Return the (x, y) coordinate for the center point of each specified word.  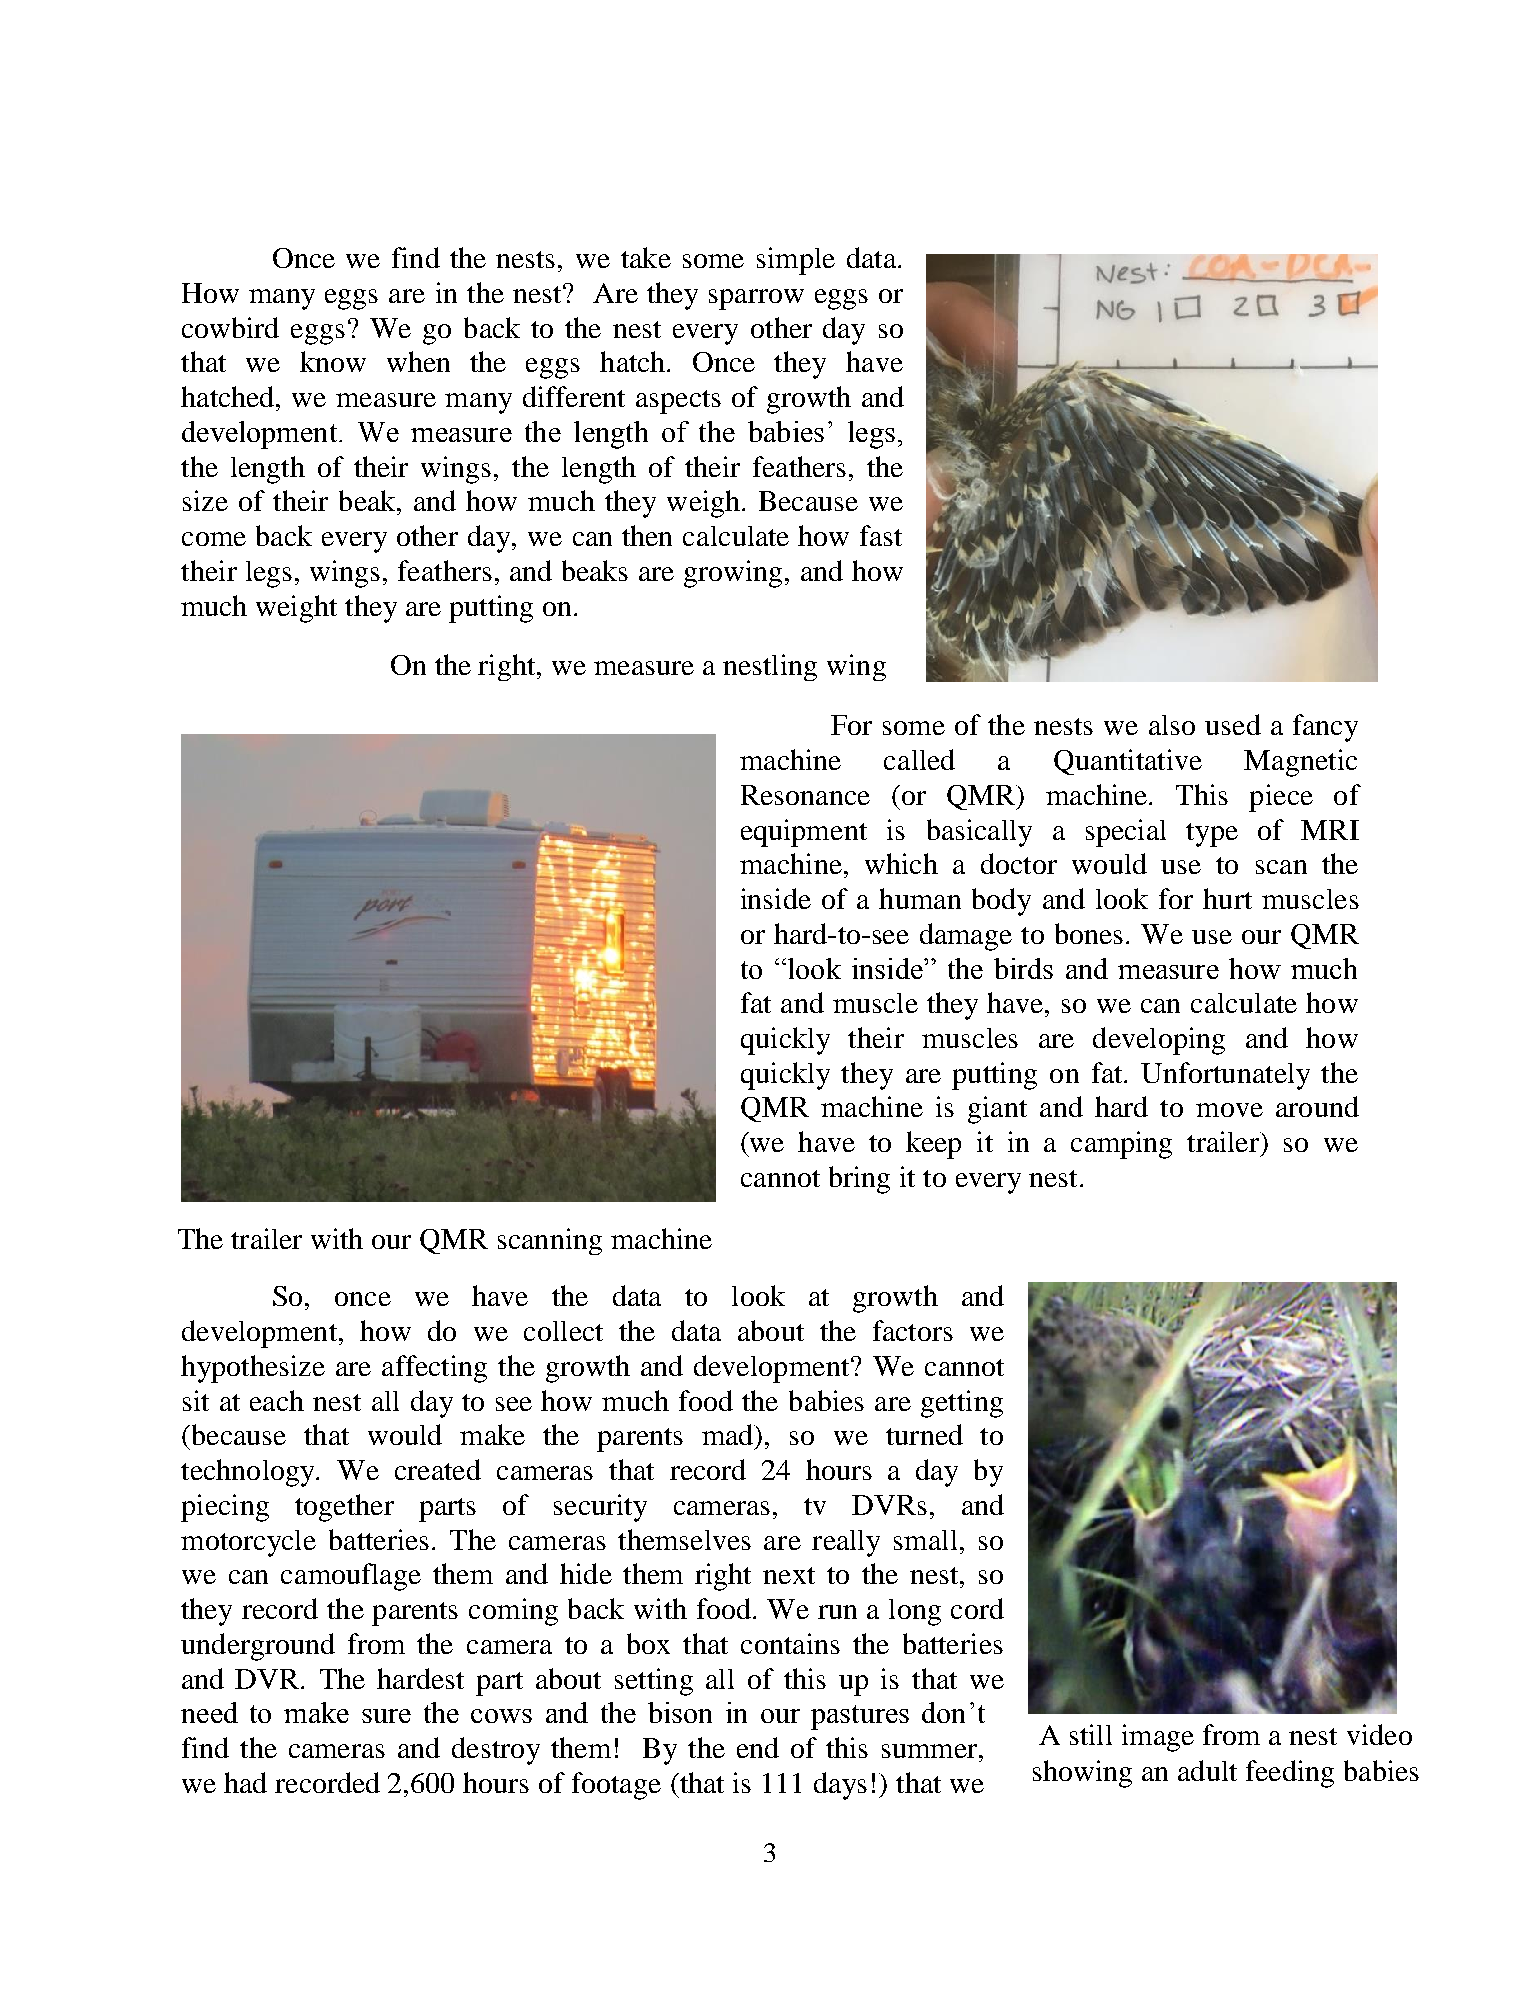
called (919, 759)
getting (962, 1404)
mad (728, 1434)
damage (966, 937)
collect (563, 1331)
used (1233, 724)
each (277, 1400)
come (214, 539)
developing (1159, 1041)
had (245, 1782)
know (333, 361)
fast (881, 535)
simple (796, 261)
